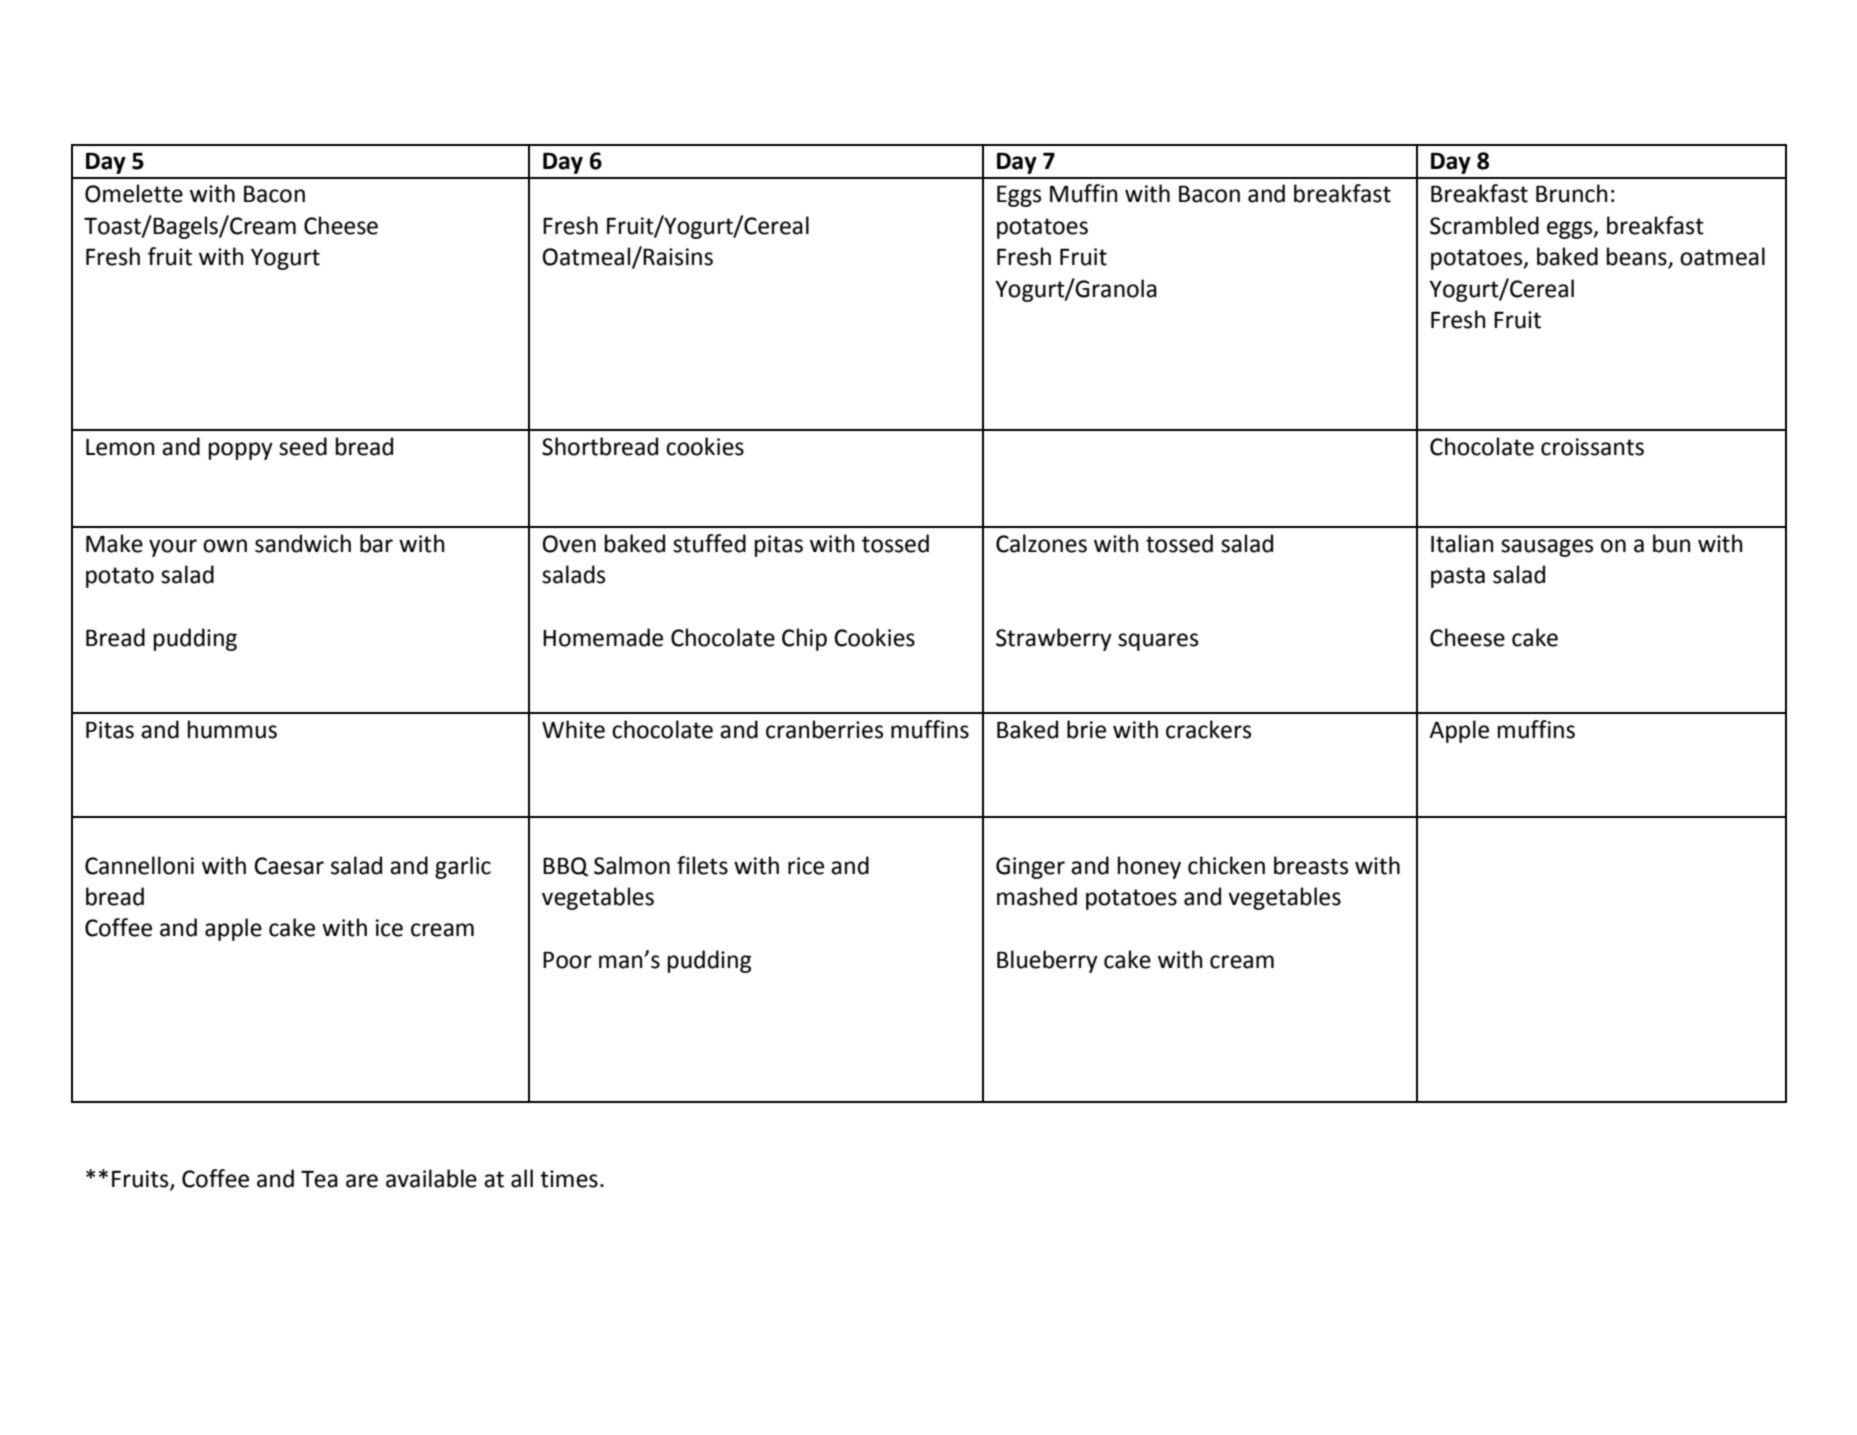 This page has height=1435, width=1857. I want to click on breasts, so click(1311, 865).
